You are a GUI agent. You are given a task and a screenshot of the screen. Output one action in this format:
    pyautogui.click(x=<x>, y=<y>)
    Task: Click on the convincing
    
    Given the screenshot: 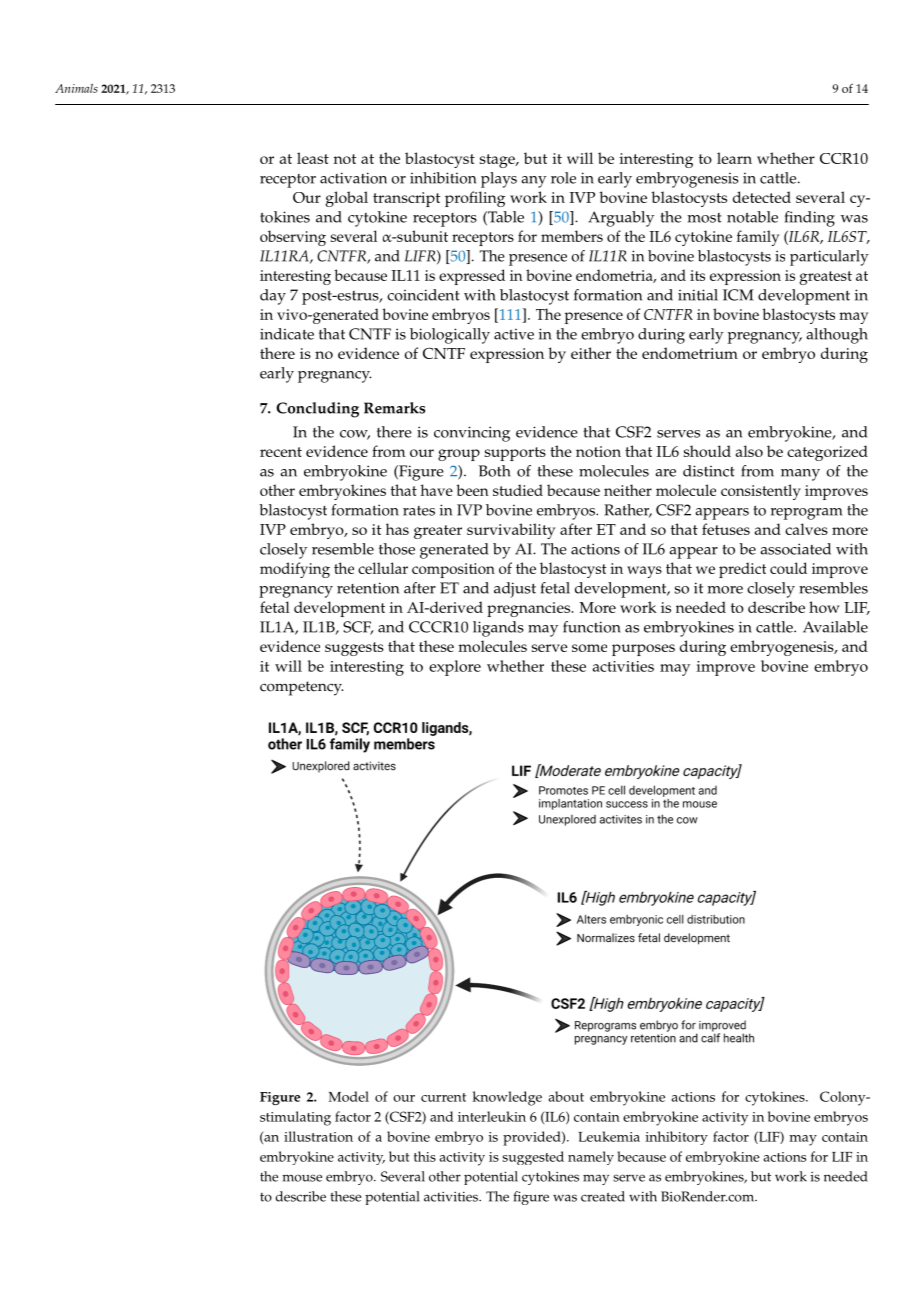 What is the action you would take?
    pyautogui.click(x=472, y=434)
